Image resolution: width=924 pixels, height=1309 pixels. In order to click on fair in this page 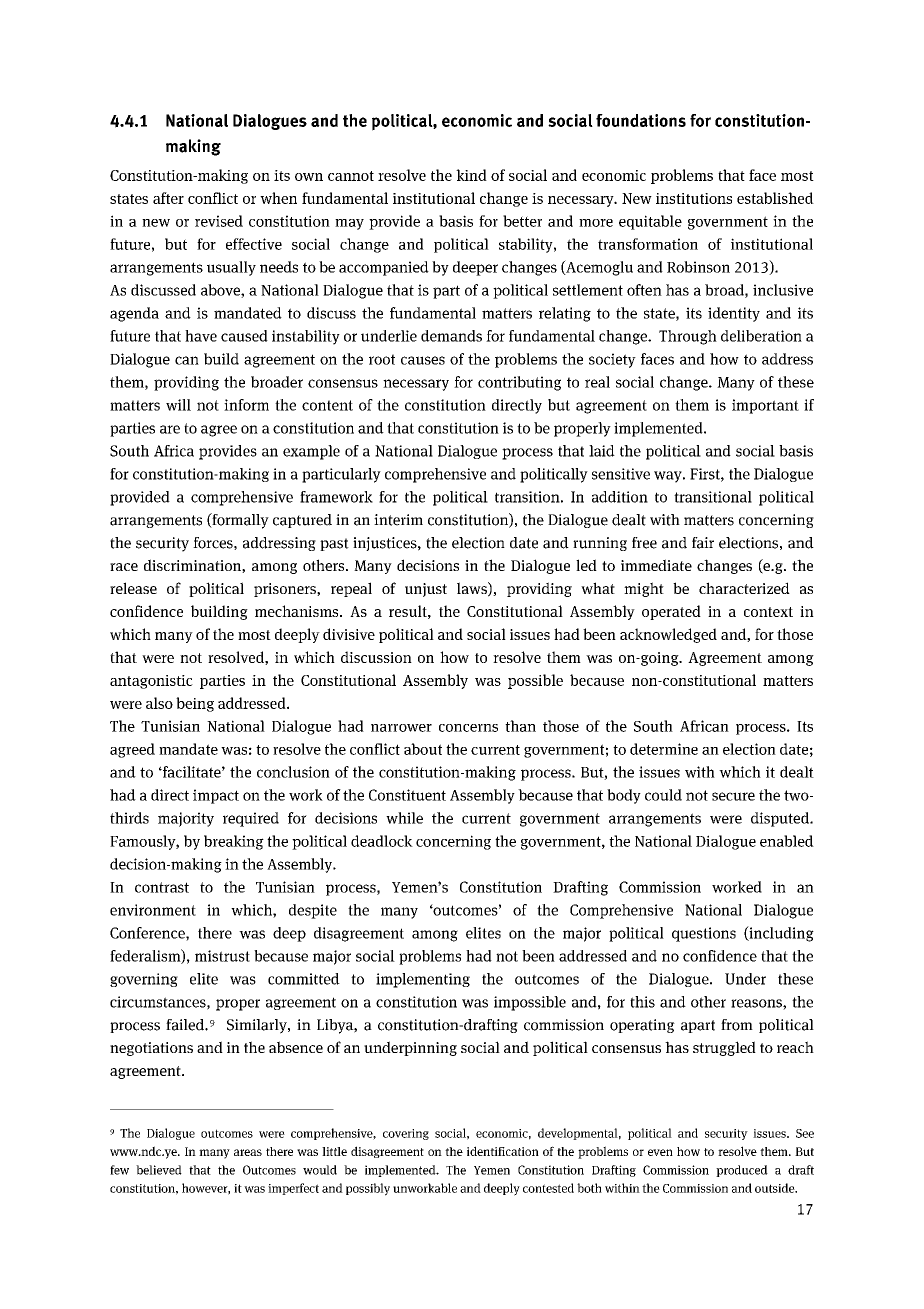, I will do `click(703, 543)`.
